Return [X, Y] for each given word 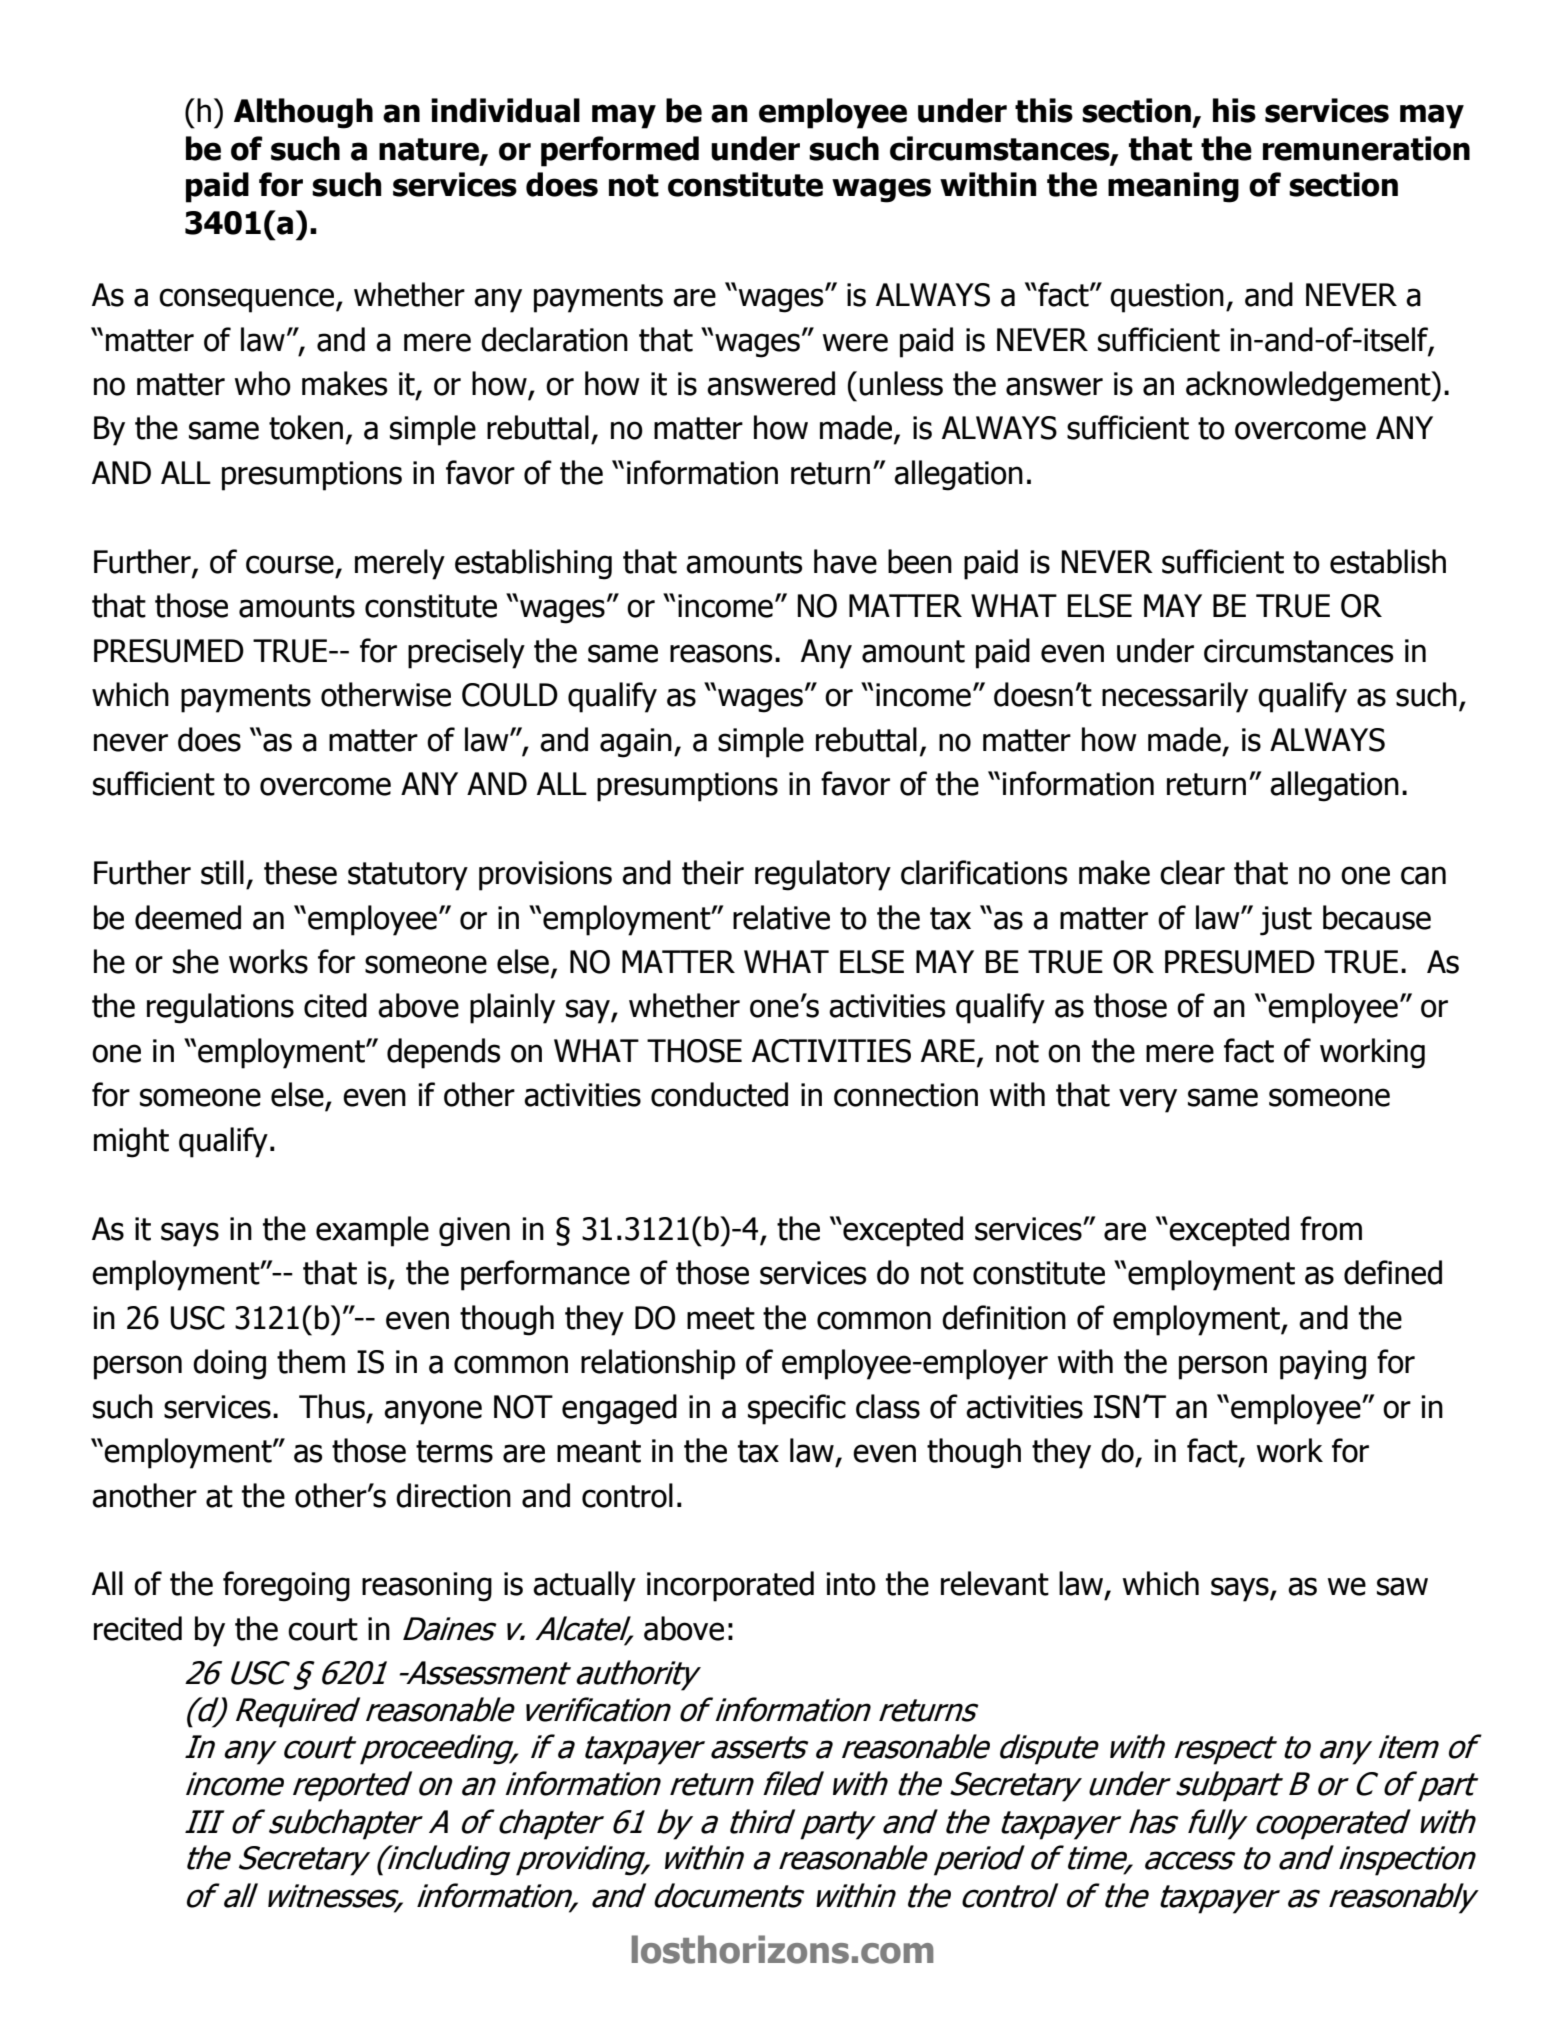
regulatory [823, 875]
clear [1192, 872]
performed [620, 151]
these [300, 872]
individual [505, 110]
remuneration [1366, 148]
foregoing [286, 1586]
